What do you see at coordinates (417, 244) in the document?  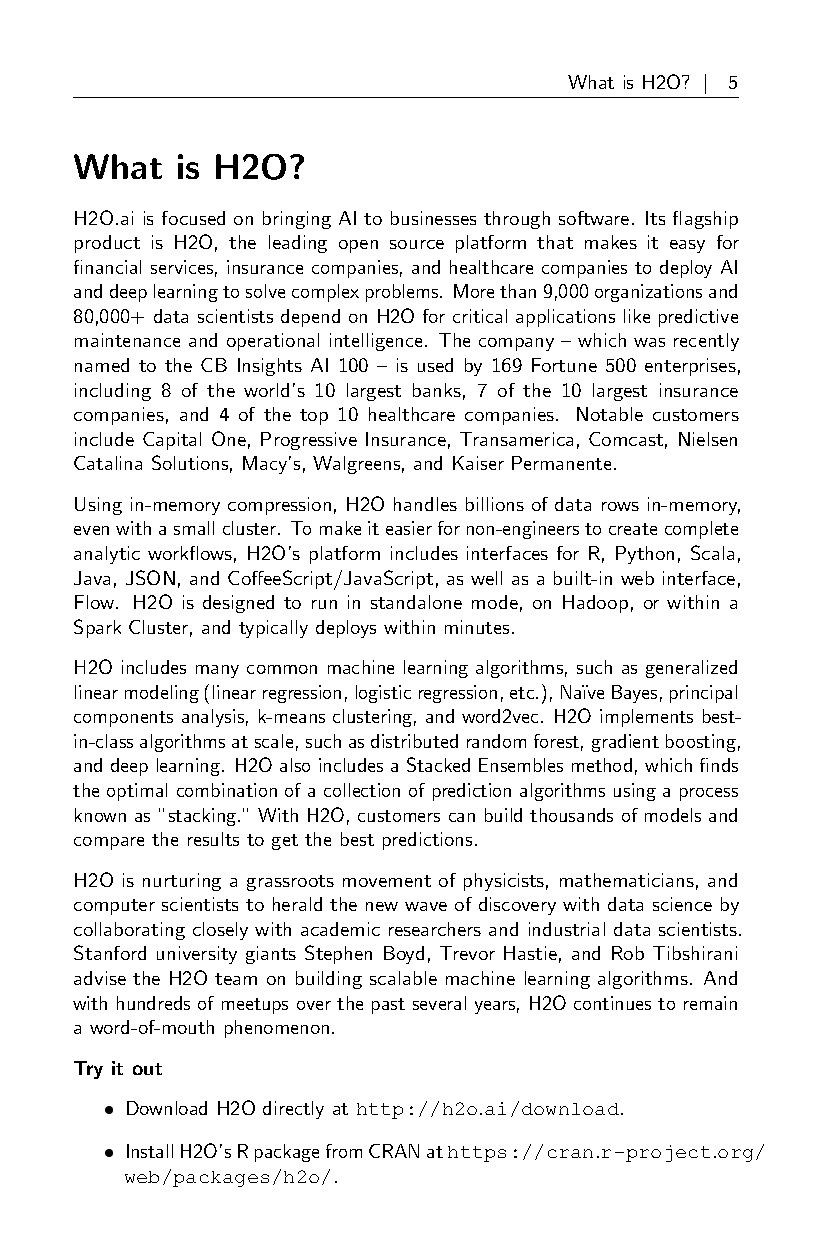 I see `source` at bounding box center [417, 244].
